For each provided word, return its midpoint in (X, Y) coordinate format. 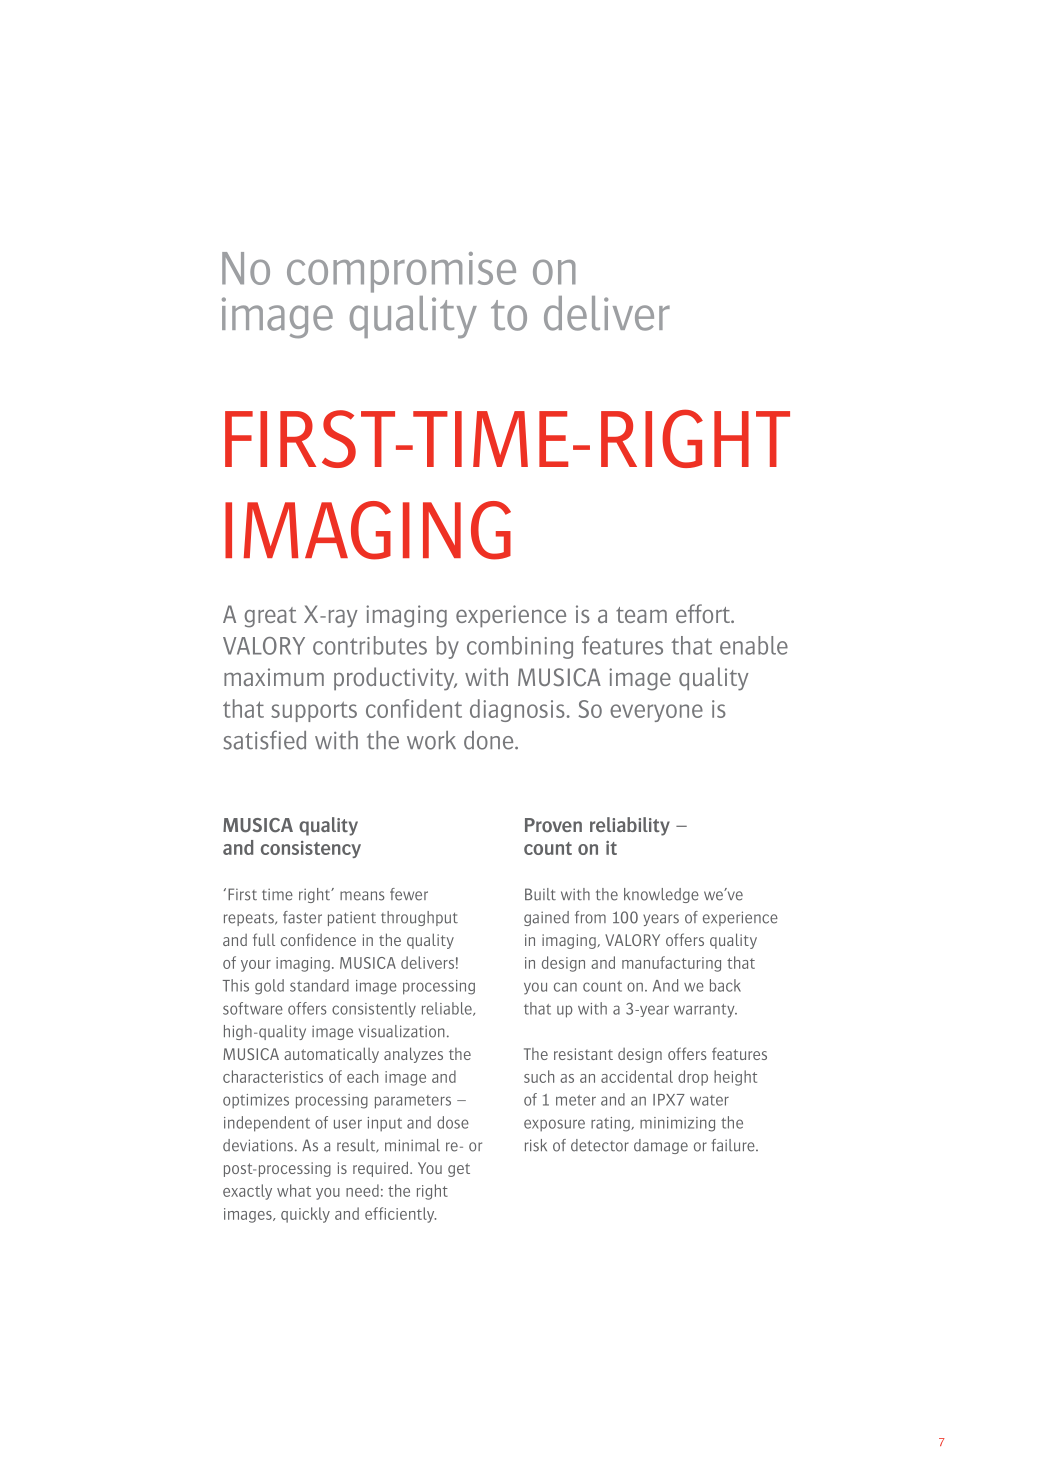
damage (661, 1146)
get (459, 1170)
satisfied (265, 740)
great (270, 617)
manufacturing (671, 964)
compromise (401, 272)
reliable (448, 1009)
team (641, 615)
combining (520, 647)
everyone (656, 713)
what (294, 1190)
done (490, 740)
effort (704, 613)
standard (319, 985)
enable (754, 645)
